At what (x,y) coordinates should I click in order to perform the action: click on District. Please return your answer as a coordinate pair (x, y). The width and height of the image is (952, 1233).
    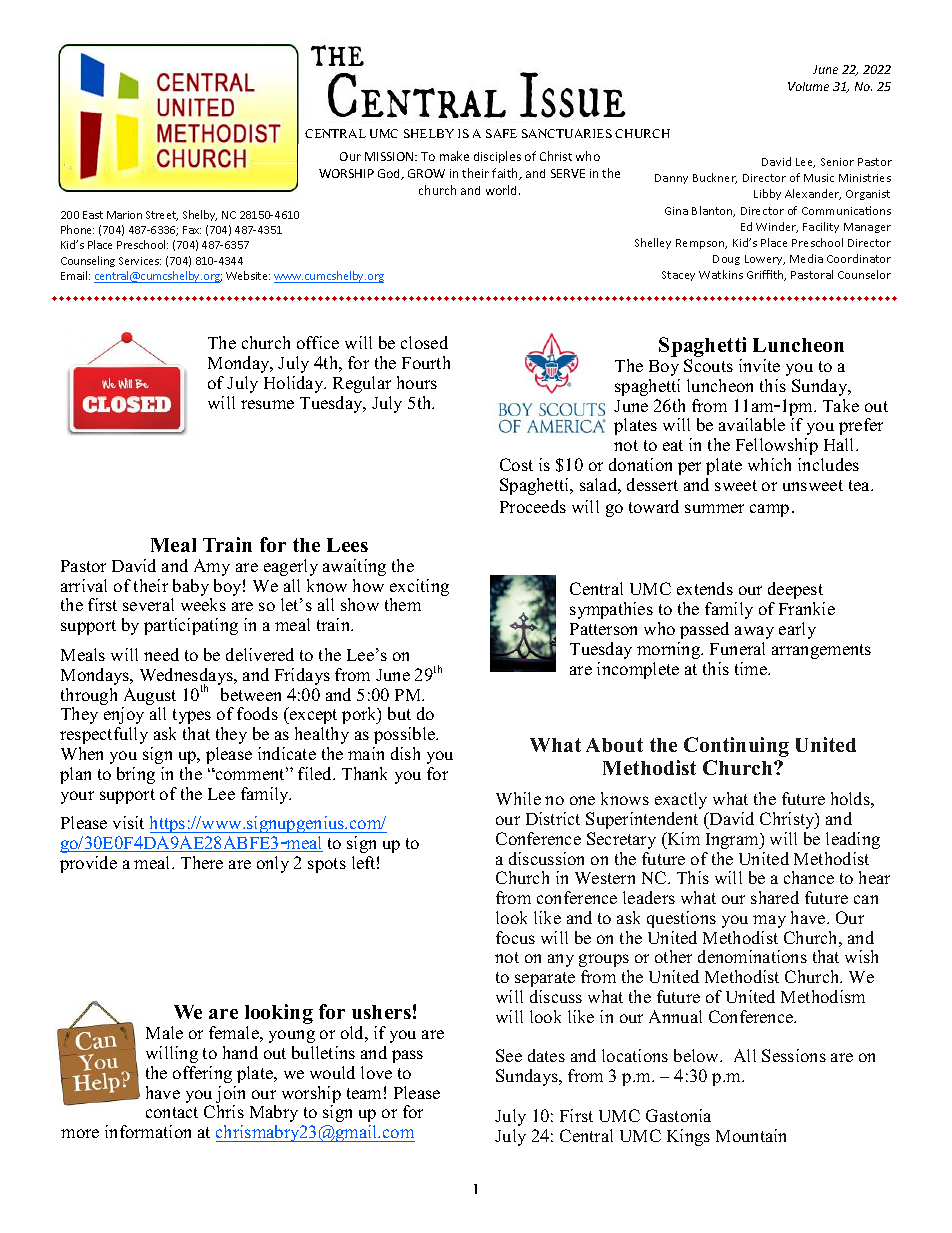
    Looking at the image, I should click on (553, 818).
